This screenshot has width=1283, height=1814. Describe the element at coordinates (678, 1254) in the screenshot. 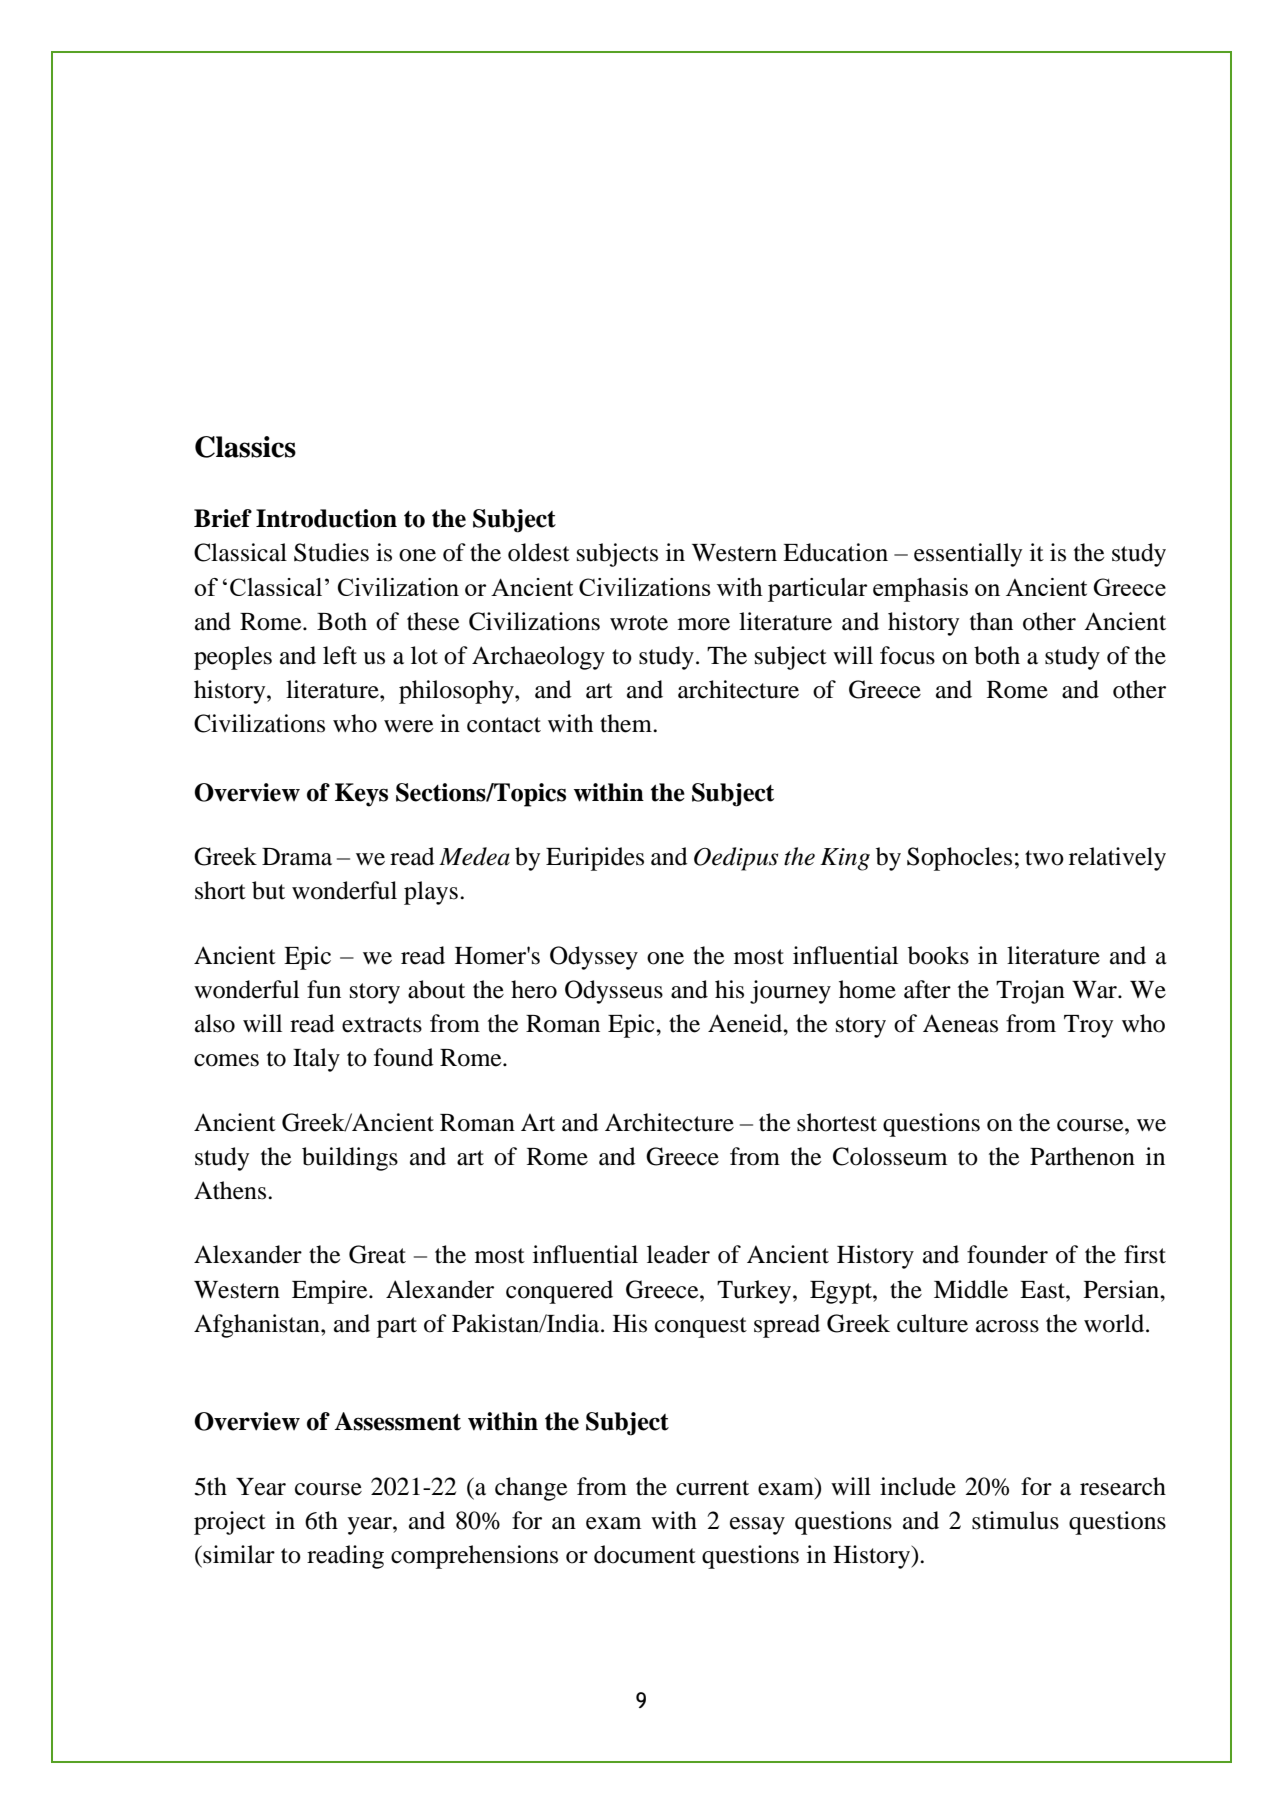

I see `leader` at that location.
